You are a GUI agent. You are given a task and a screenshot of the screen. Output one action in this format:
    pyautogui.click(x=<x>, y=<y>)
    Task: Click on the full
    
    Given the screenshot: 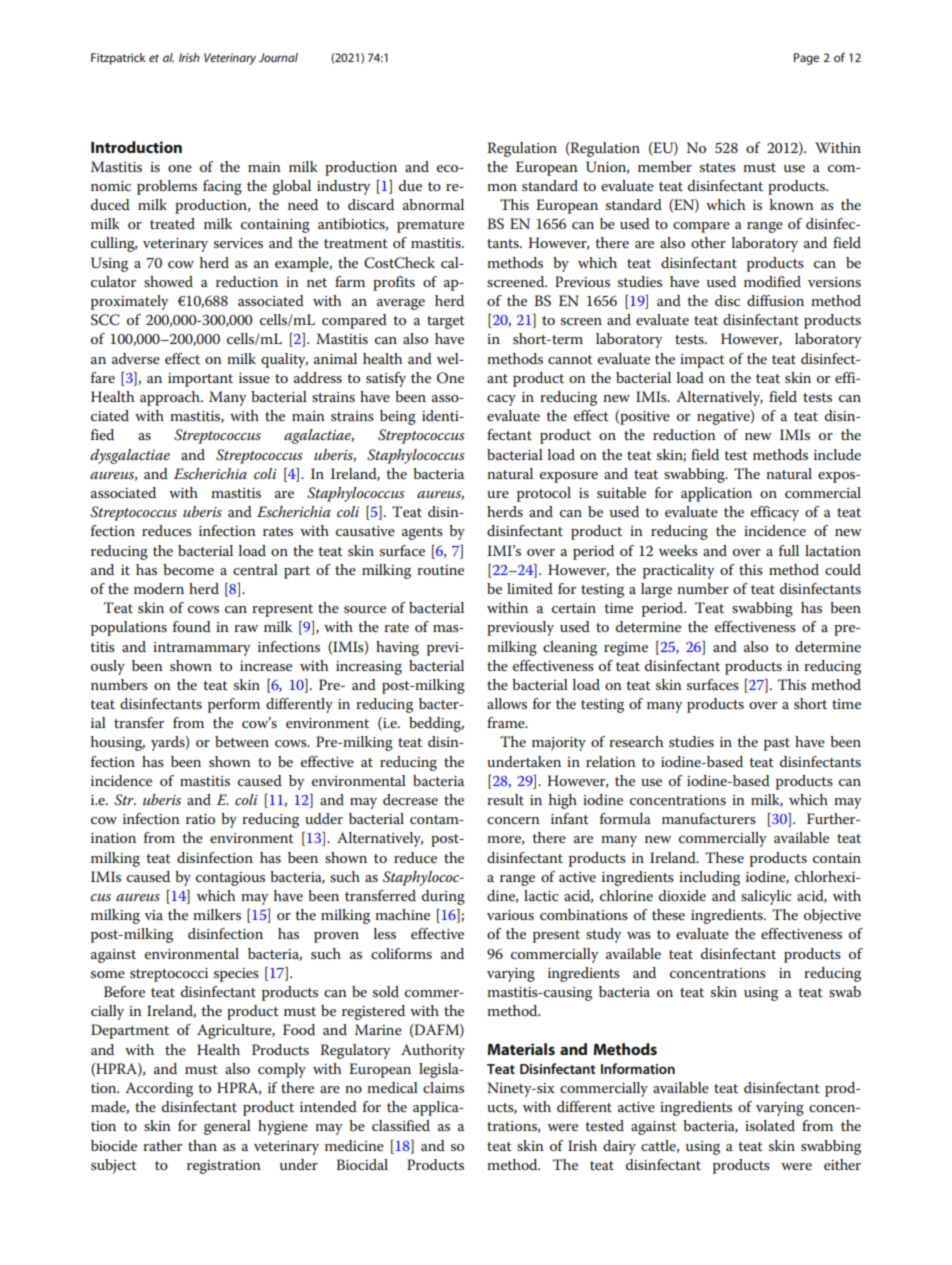 What is the action you would take?
    pyautogui.click(x=789, y=550)
